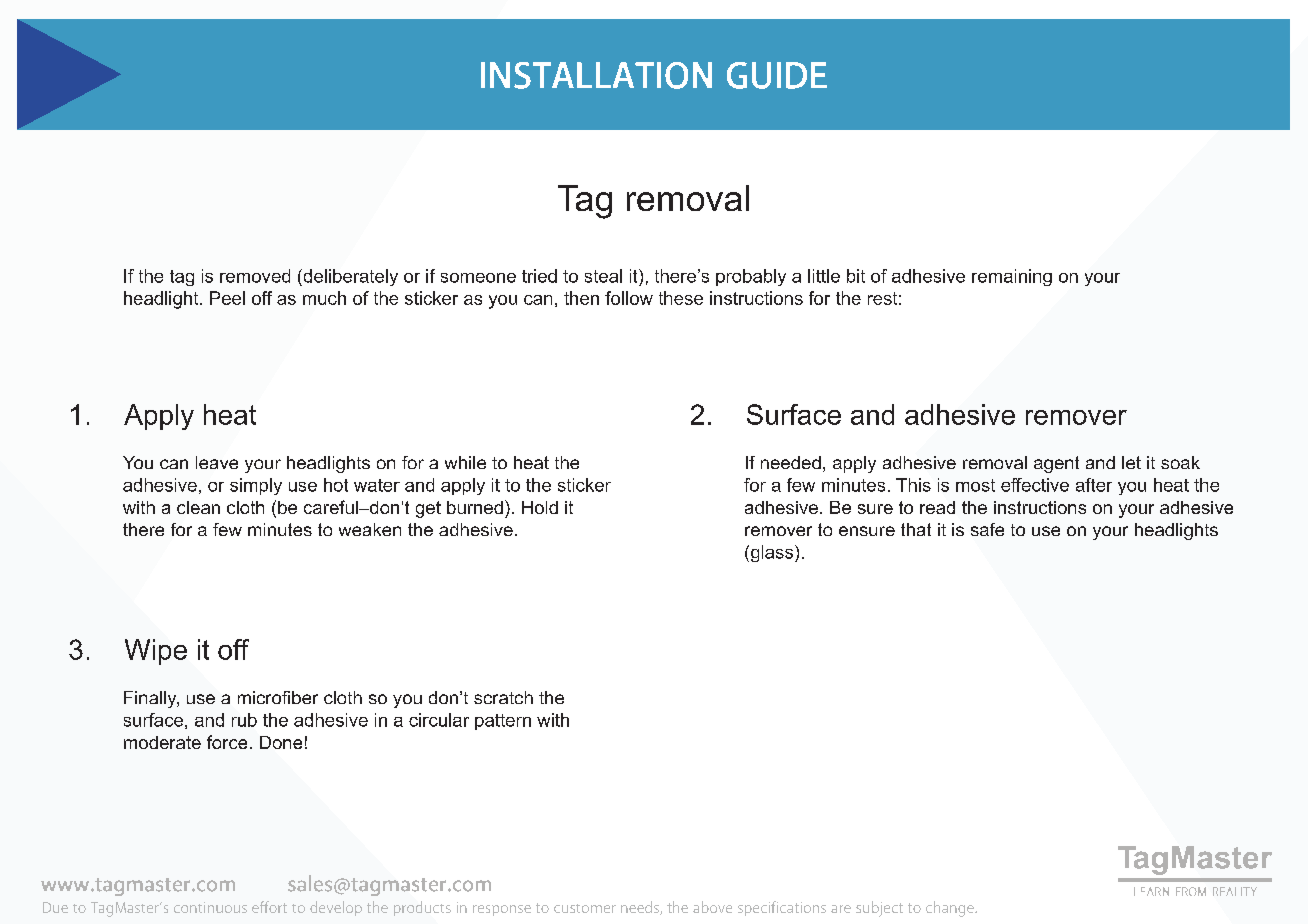 This screenshot has height=924, width=1308. I want to click on follow, so click(629, 298).
